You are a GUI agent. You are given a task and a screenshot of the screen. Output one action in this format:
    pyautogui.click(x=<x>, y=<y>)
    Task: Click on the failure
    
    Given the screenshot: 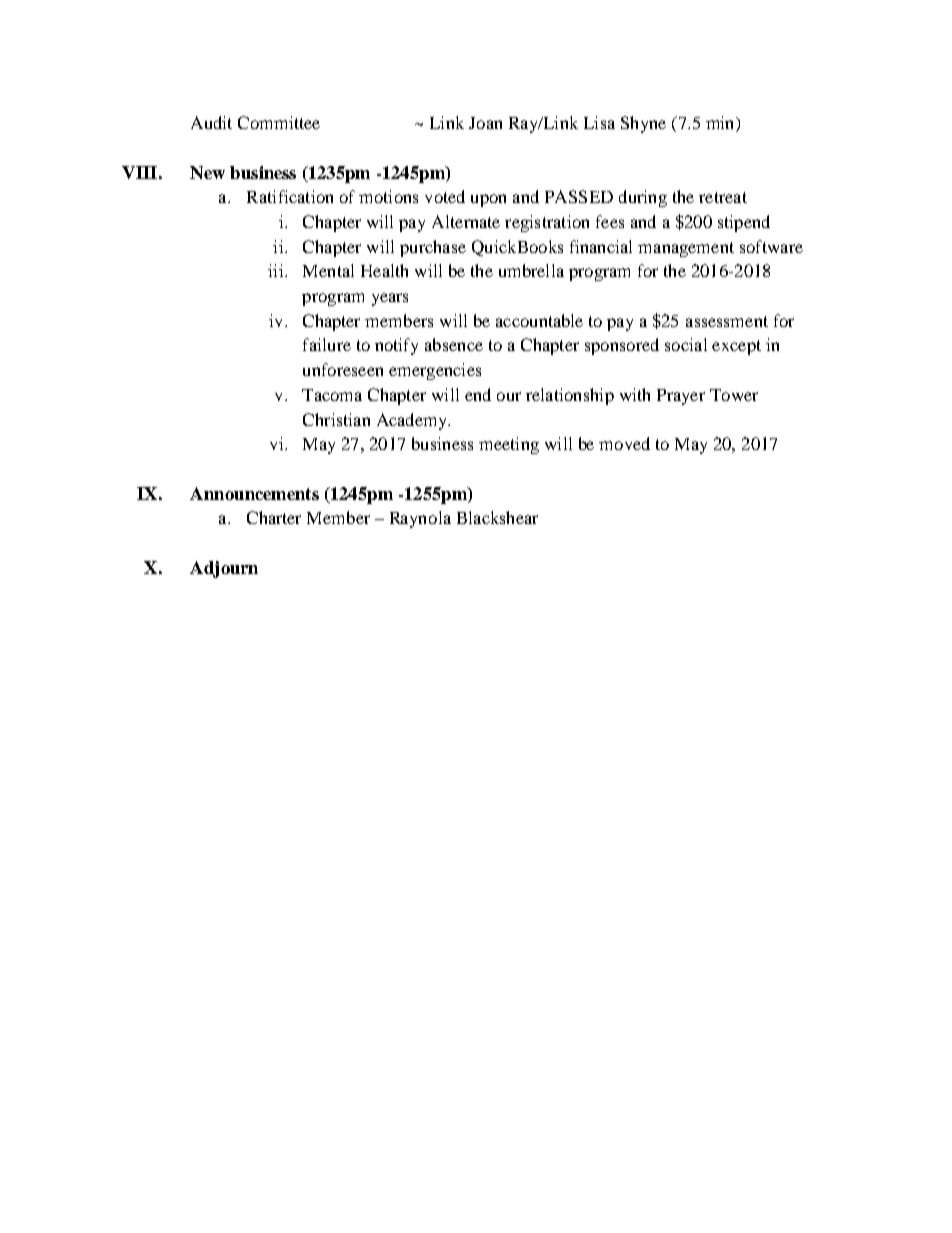 What is the action you would take?
    pyautogui.click(x=327, y=344)
